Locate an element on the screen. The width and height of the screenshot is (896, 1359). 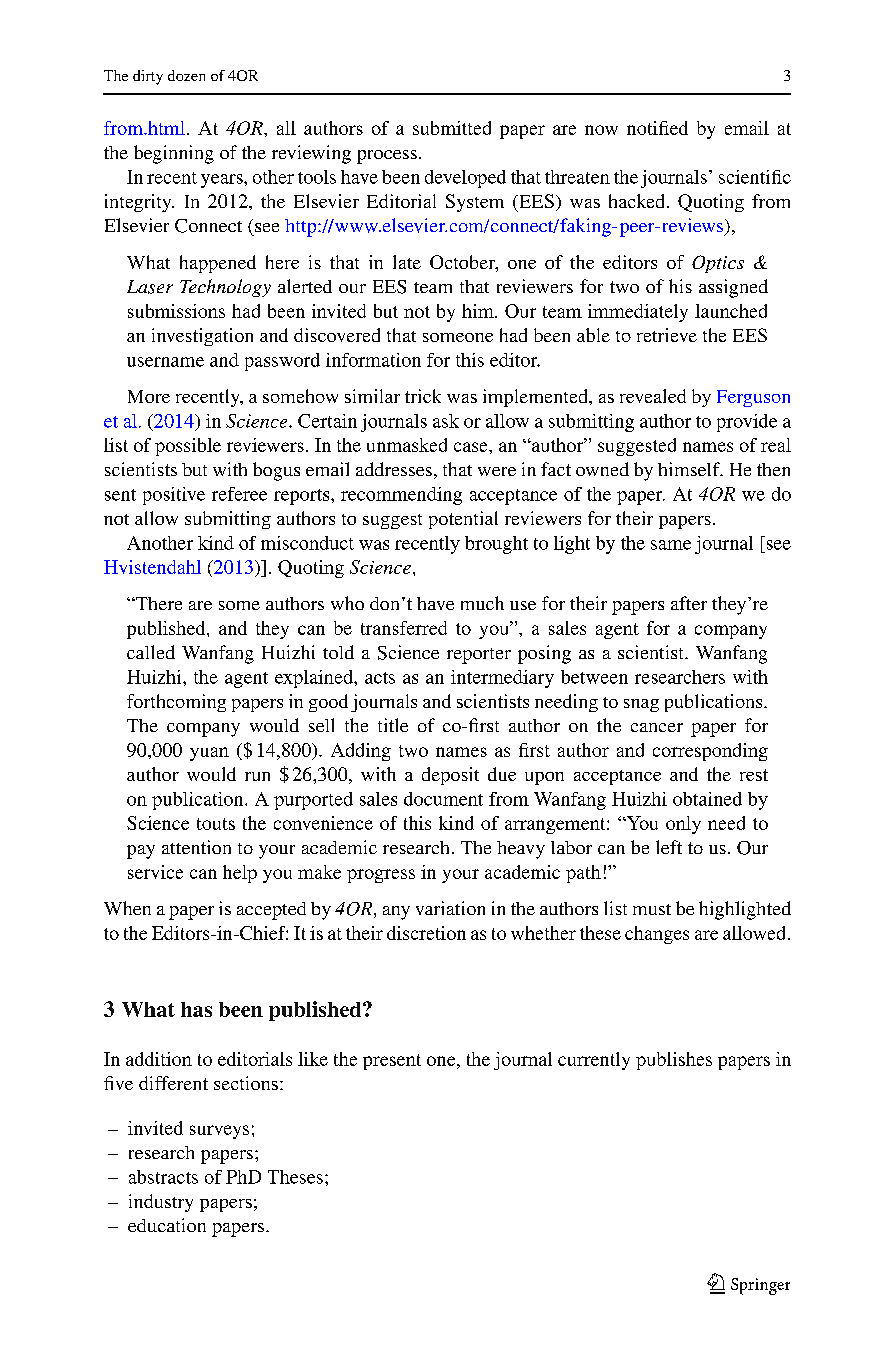
publishes is located at coordinates (674, 1061).
